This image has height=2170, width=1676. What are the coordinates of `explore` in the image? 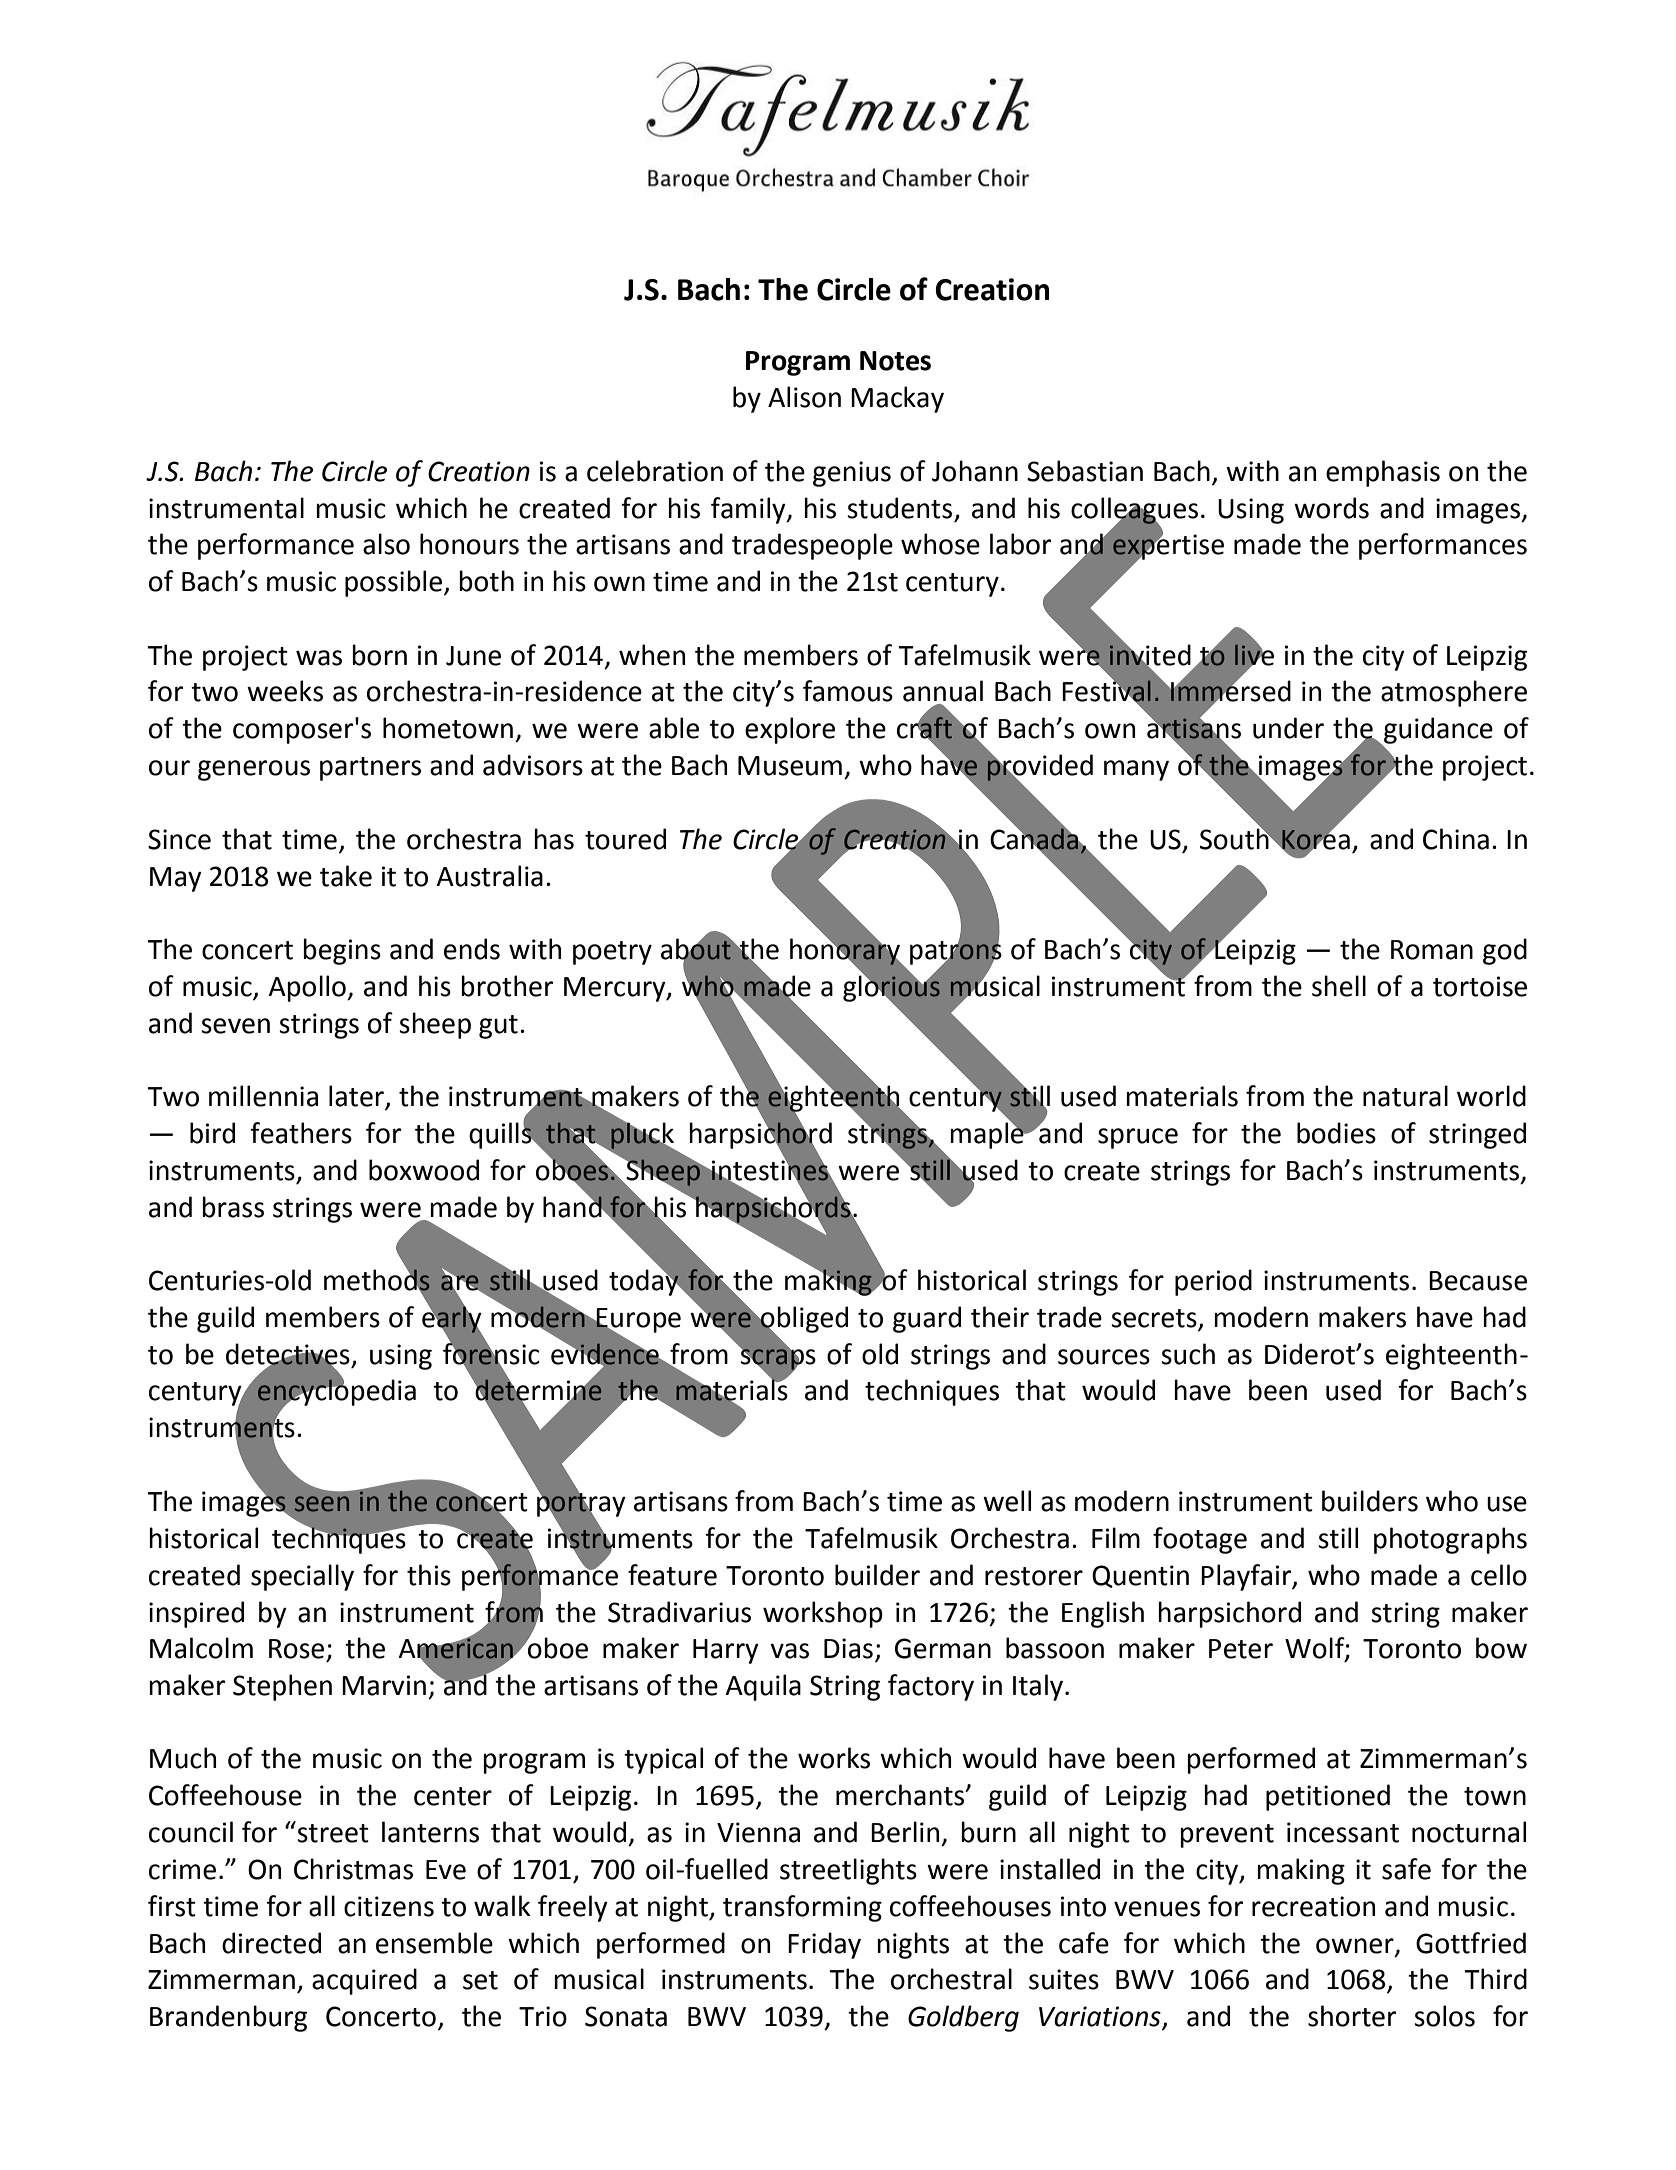 It's located at (790, 730).
